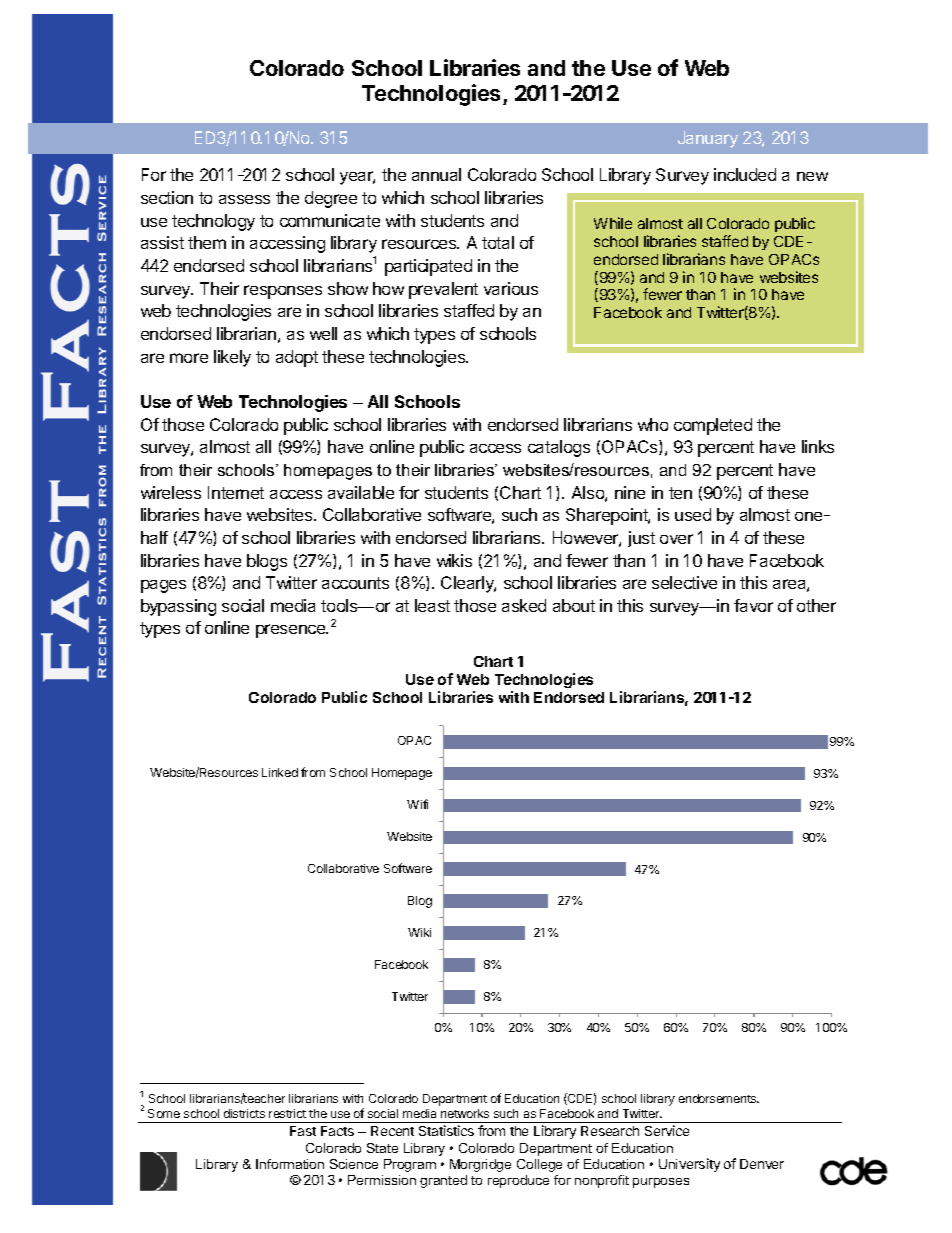 The width and height of the document is (952, 1233). What do you see at coordinates (518, 1181) in the document?
I see `reproduce` at bounding box center [518, 1181].
